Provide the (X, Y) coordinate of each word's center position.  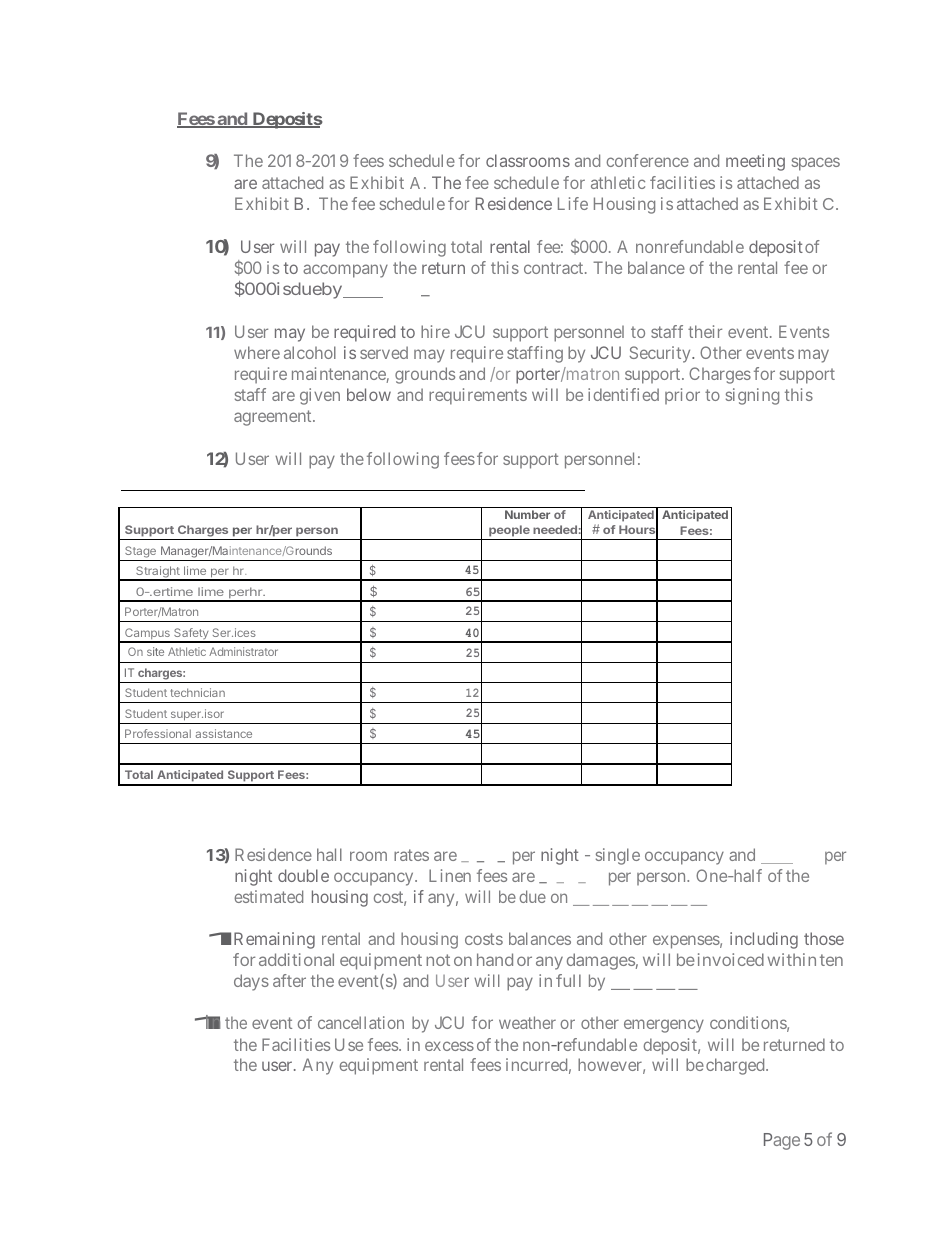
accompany (345, 271)
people (509, 532)
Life (573, 203)
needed (555, 529)
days (251, 982)
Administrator (243, 651)
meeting (755, 162)
